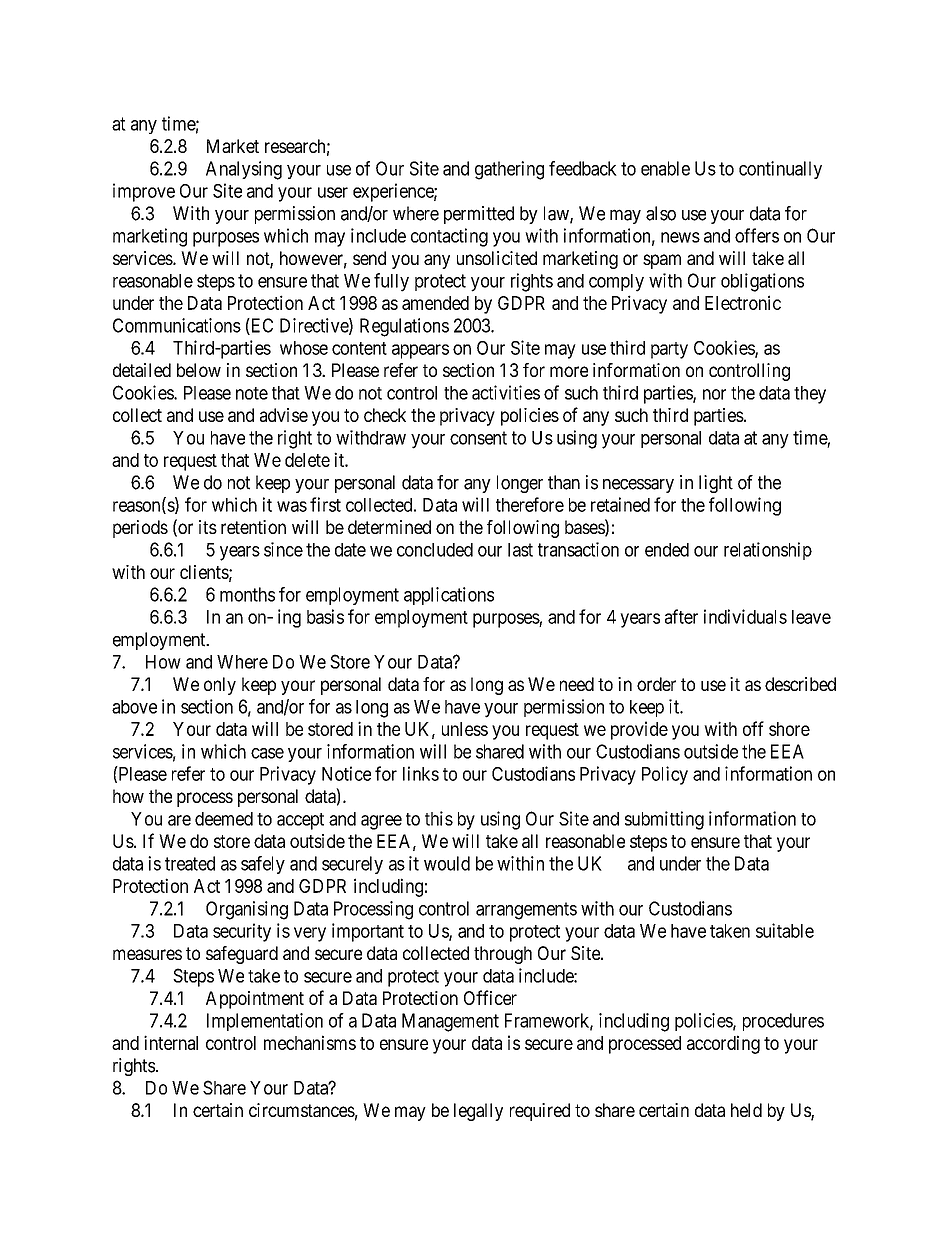 The image size is (952, 1233). Describe the element at coordinates (664, 820) in the screenshot. I see `submitting` at that location.
